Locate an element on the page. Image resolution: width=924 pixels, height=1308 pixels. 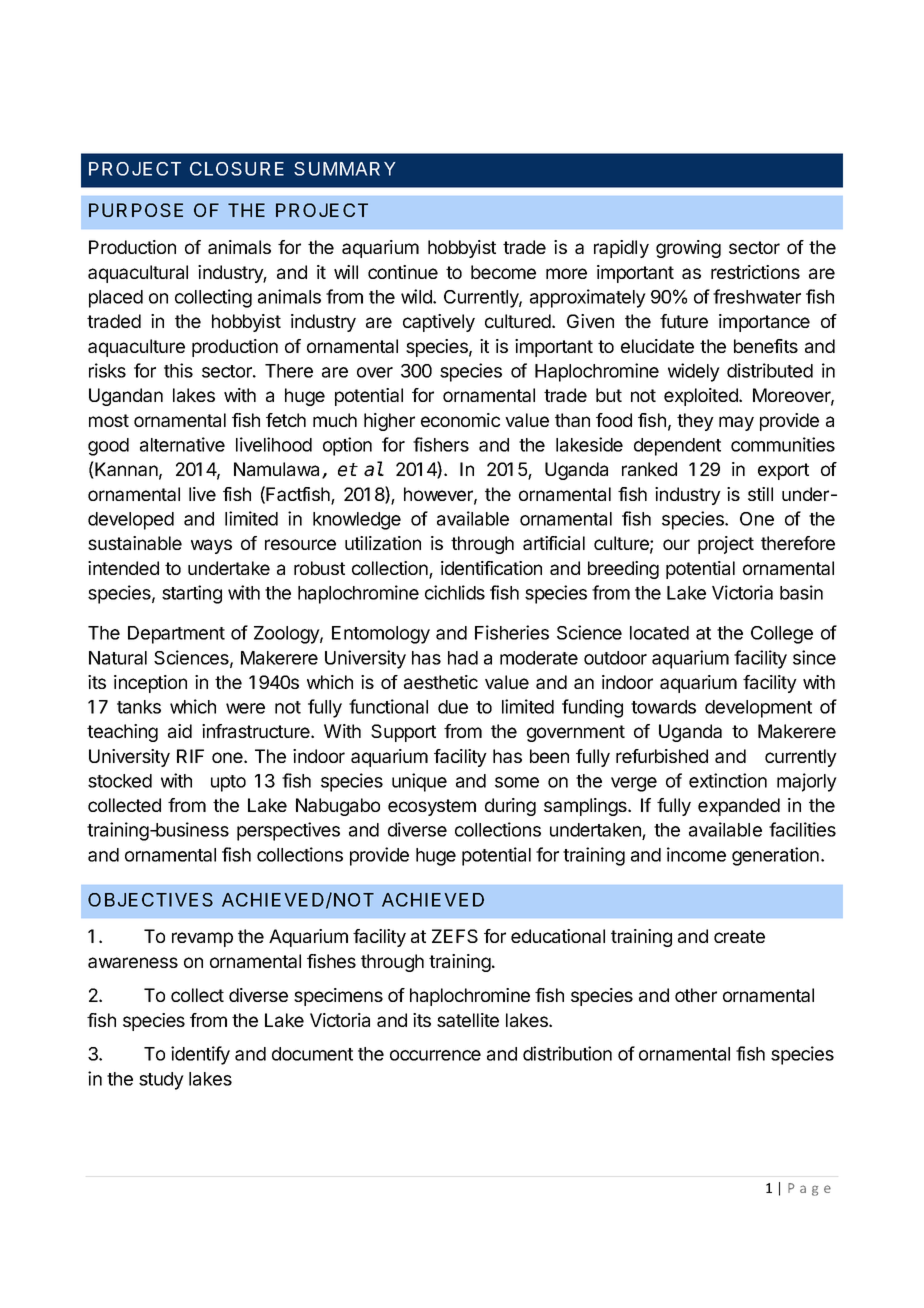
still is located at coordinates (760, 494).
